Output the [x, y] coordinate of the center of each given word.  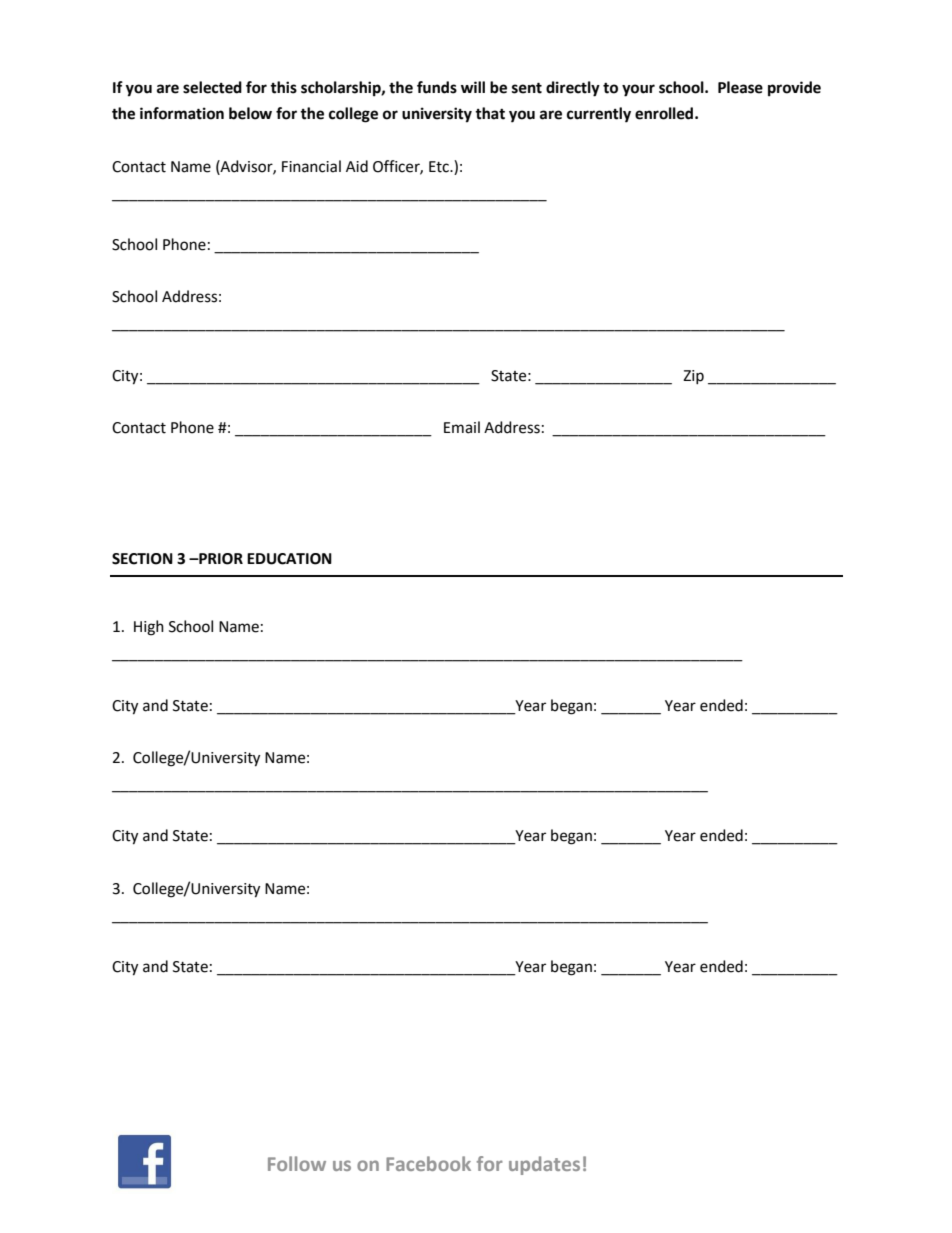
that [490, 113]
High [149, 628]
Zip [693, 377]
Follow [297, 1163]
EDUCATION [289, 559]
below [250, 113]
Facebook [428, 1163]
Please [740, 87]
